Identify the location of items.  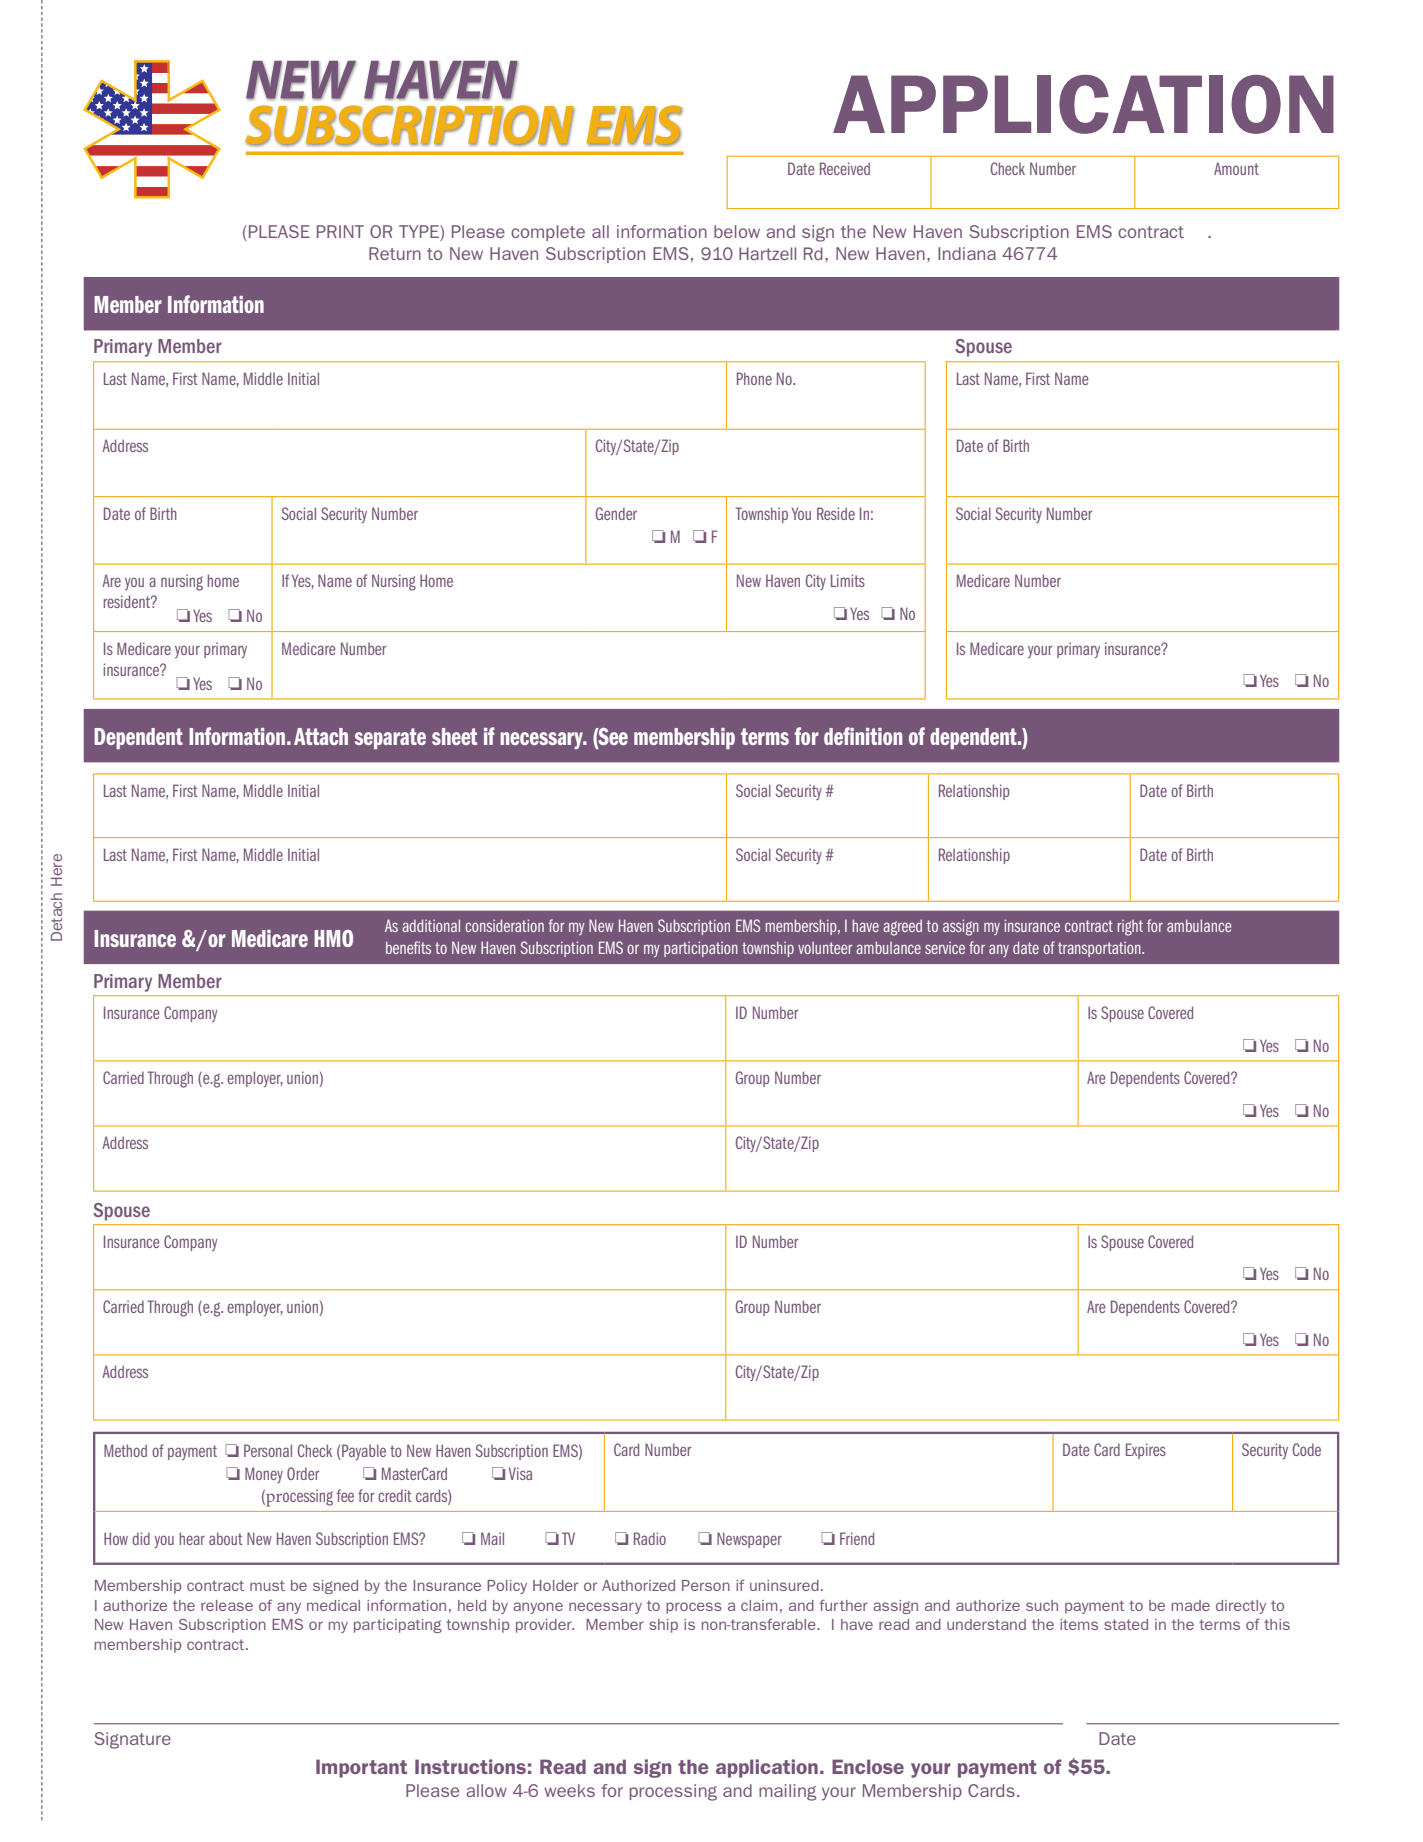
(1079, 1624).
